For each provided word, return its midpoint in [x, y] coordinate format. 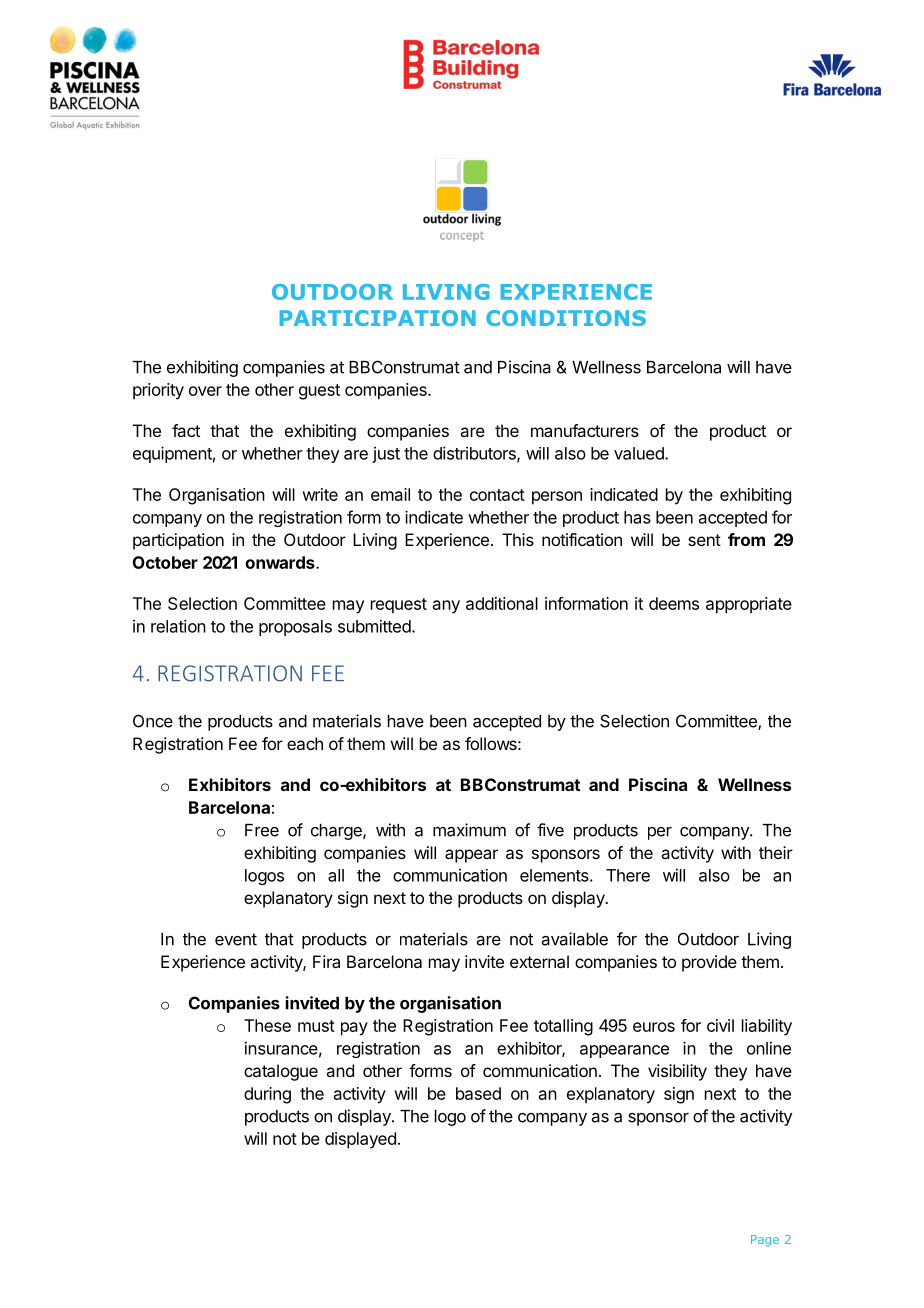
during [267, 1095]
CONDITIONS [566, 318]
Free [262, 830]
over [205, 391]
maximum [469, 830]
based [478, 1093]
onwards [281, 562]
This [518, 539]
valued [640, 453]
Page [765, 1241]
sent [704, 540]
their [776, 852]
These [267, 1025]
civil [720, 1025]
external [539, 961]
